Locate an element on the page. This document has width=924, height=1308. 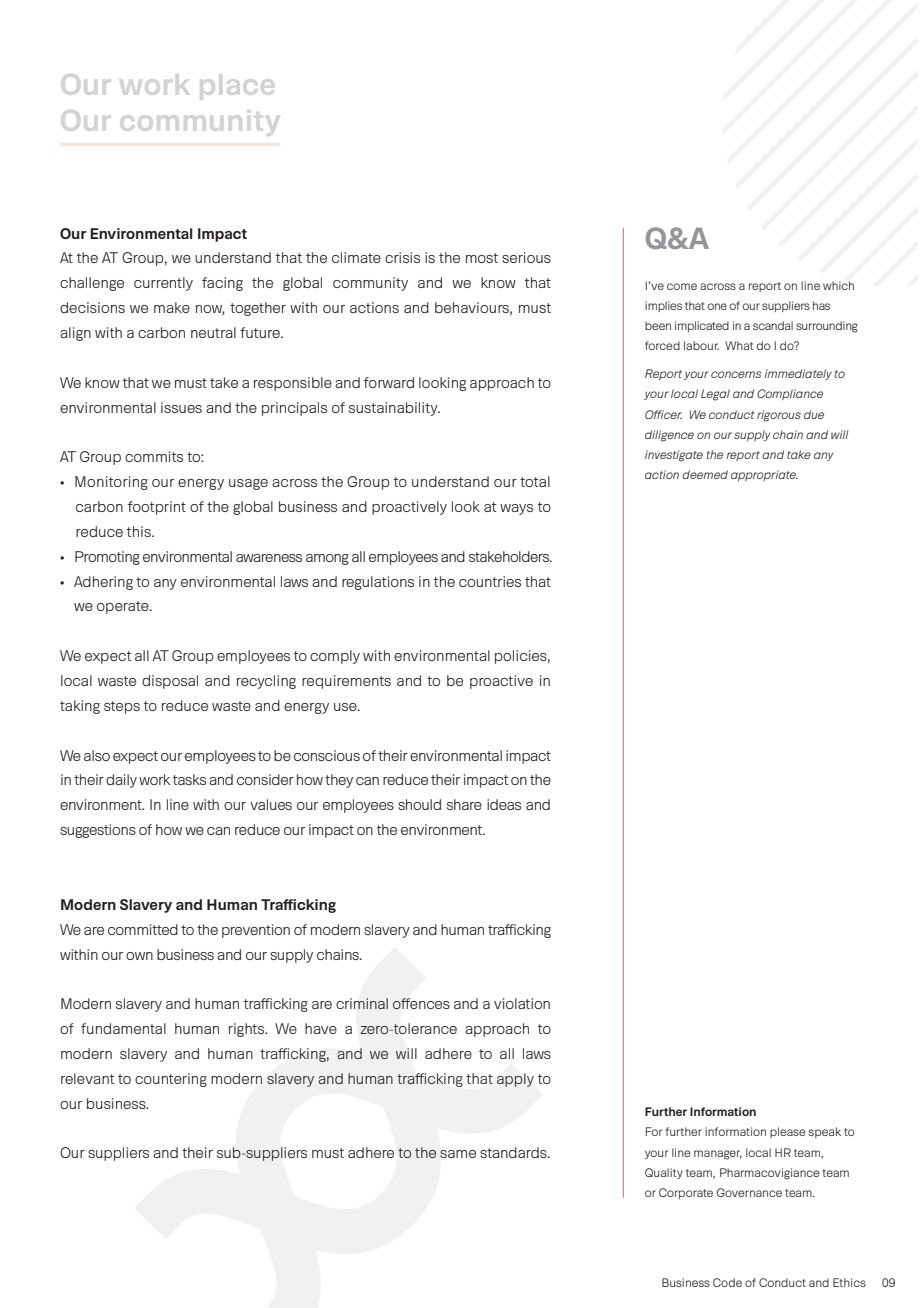
countering is located at coordinates (171, 1080).
